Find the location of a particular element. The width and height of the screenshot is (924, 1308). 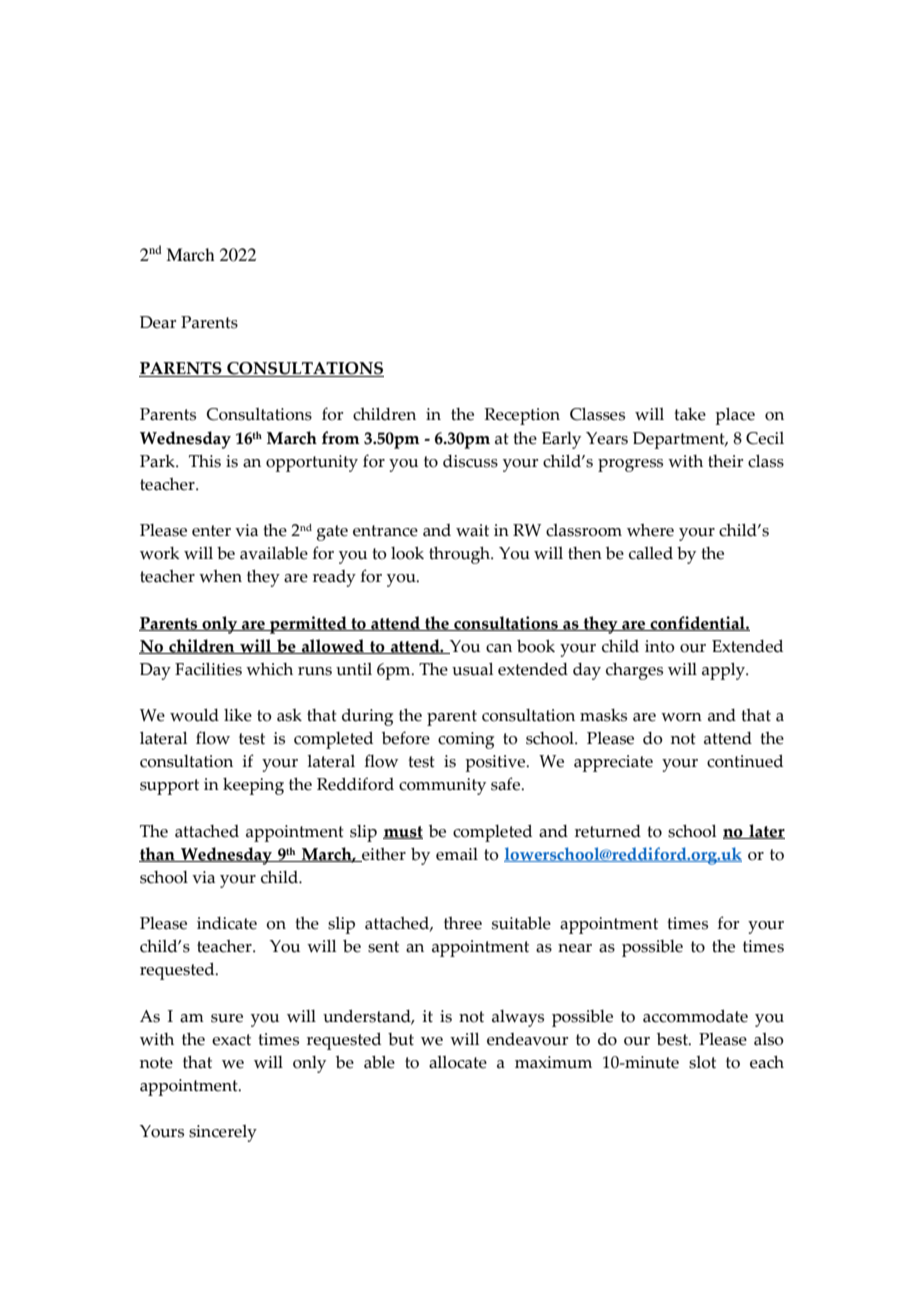

take is located at coordinates (690, 414).
